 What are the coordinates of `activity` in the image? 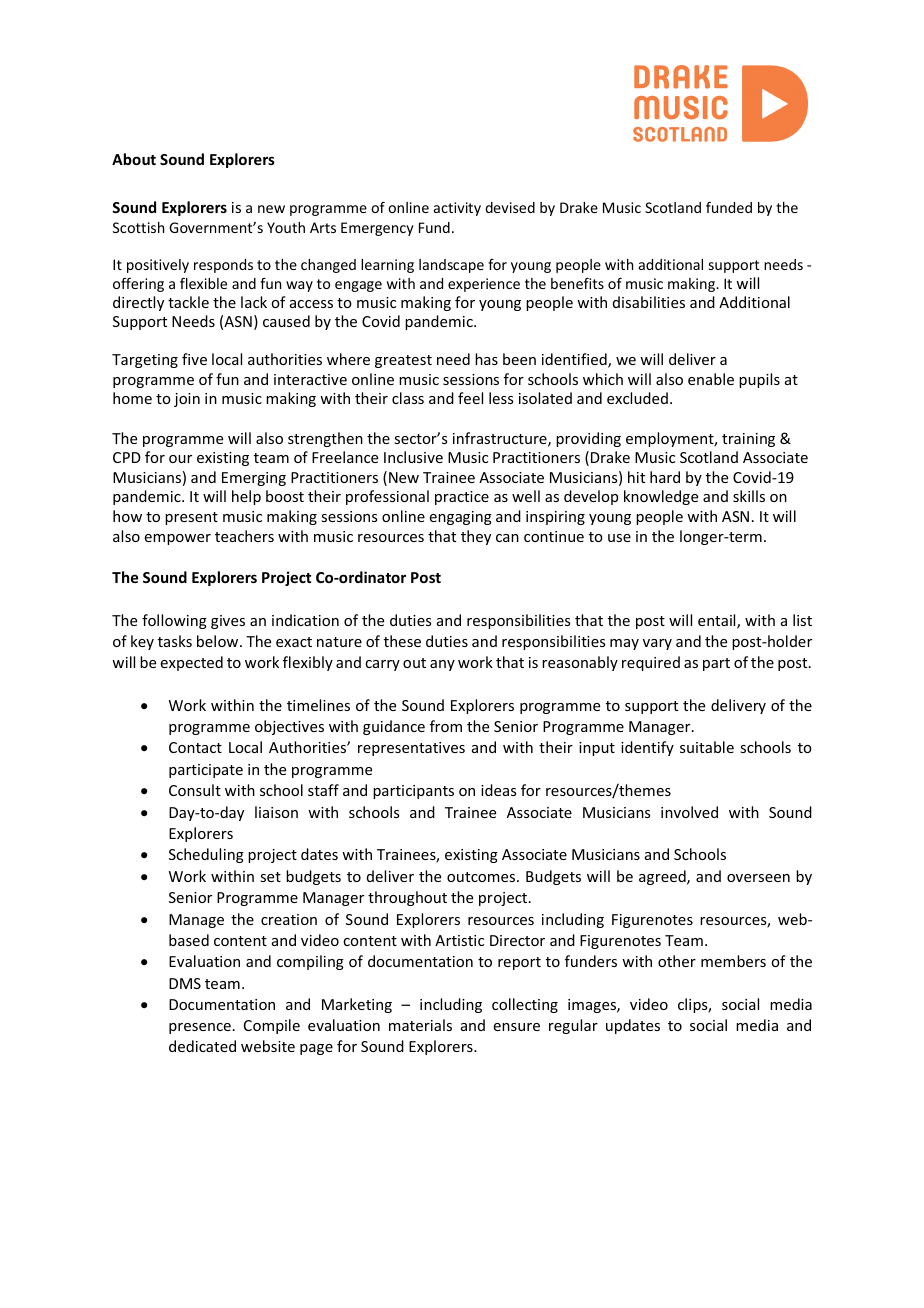 It's located at (457, 209).
